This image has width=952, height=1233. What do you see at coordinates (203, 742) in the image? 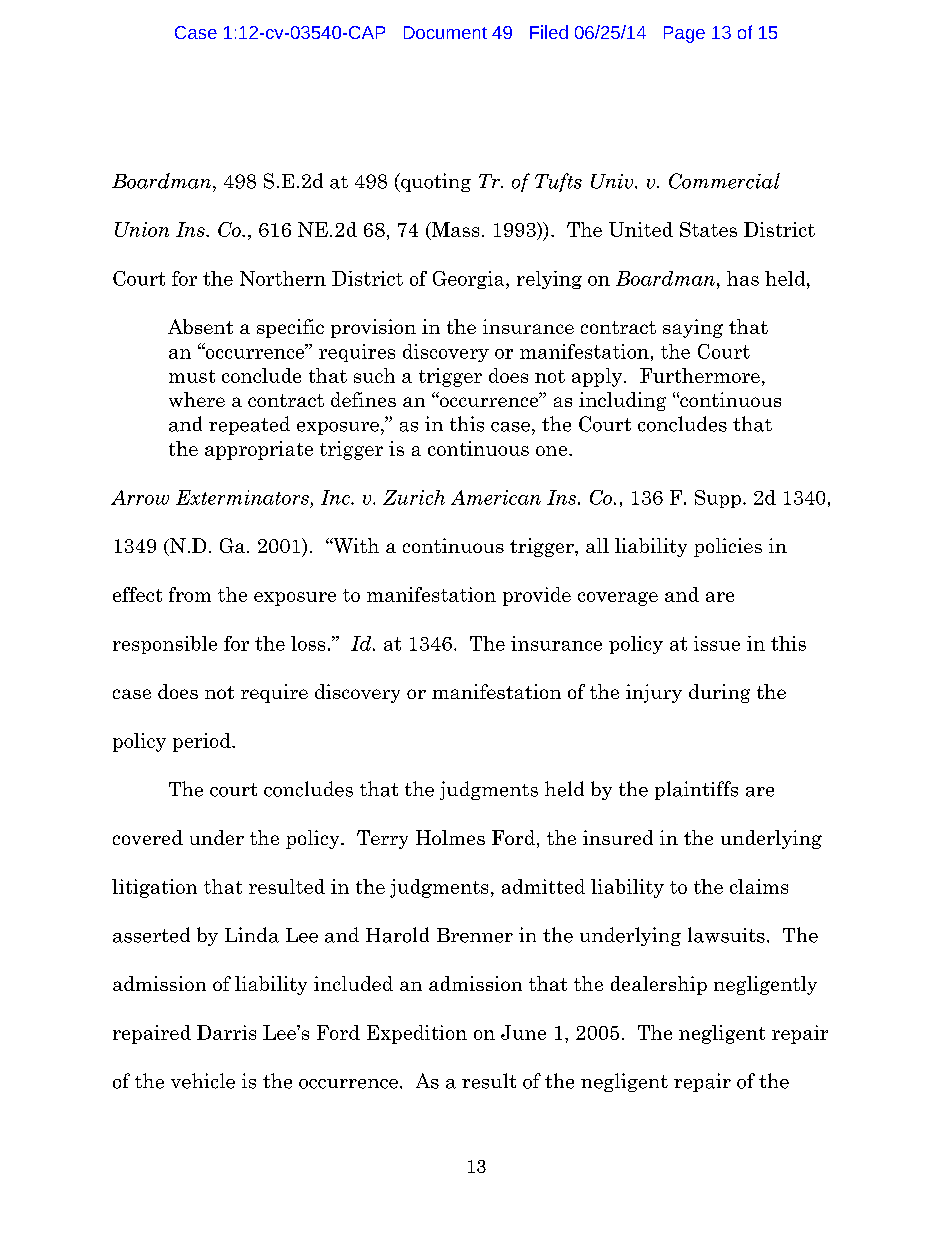
I see `period` at bounding box center [203, 742].
